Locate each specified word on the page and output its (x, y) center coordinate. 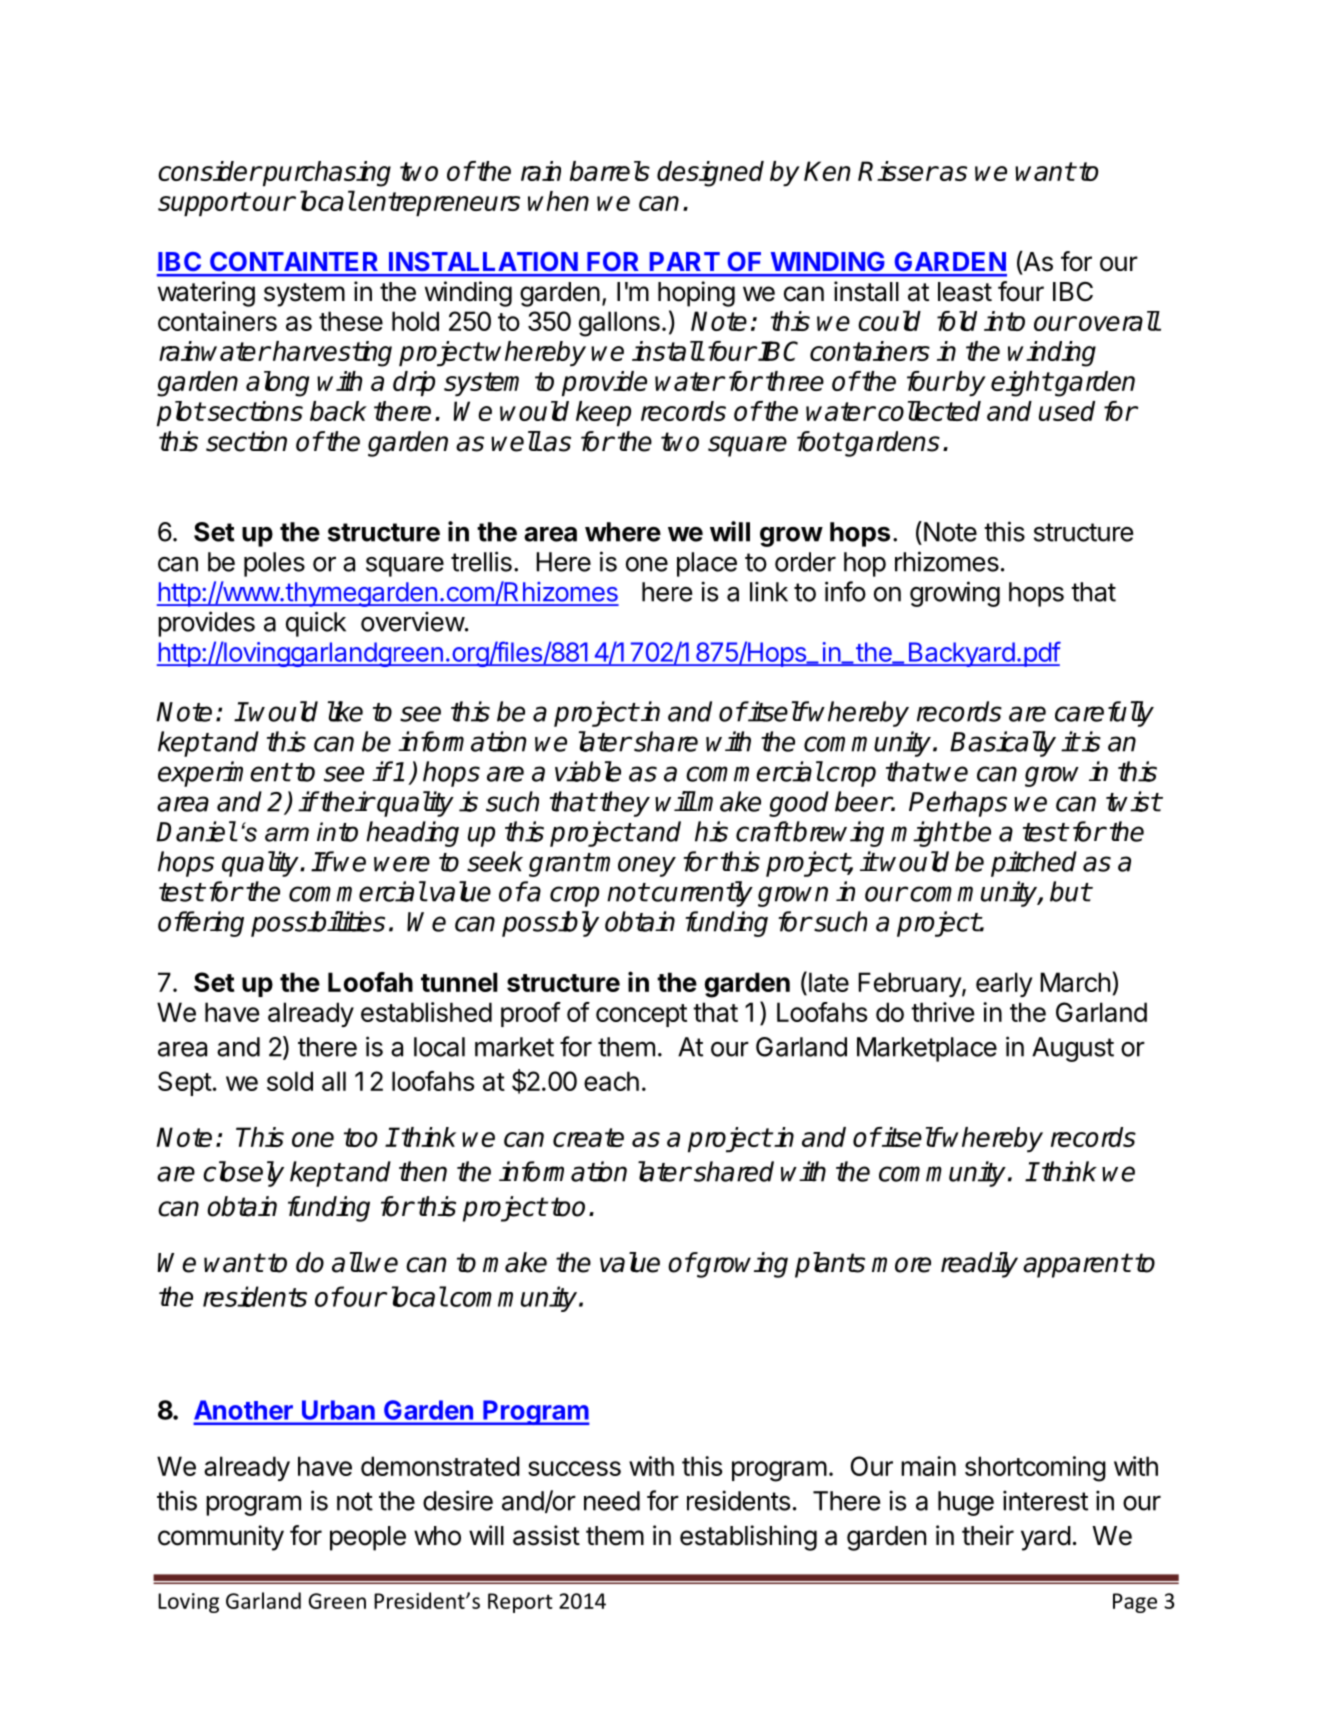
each (611, 1081)
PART (685, 261)
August (1073, 1049)
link (769, 591)
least (965, 292)
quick (316, 624)
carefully (1104, 714)
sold (290, 1081)
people (368, 1538)
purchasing (326, 174)
